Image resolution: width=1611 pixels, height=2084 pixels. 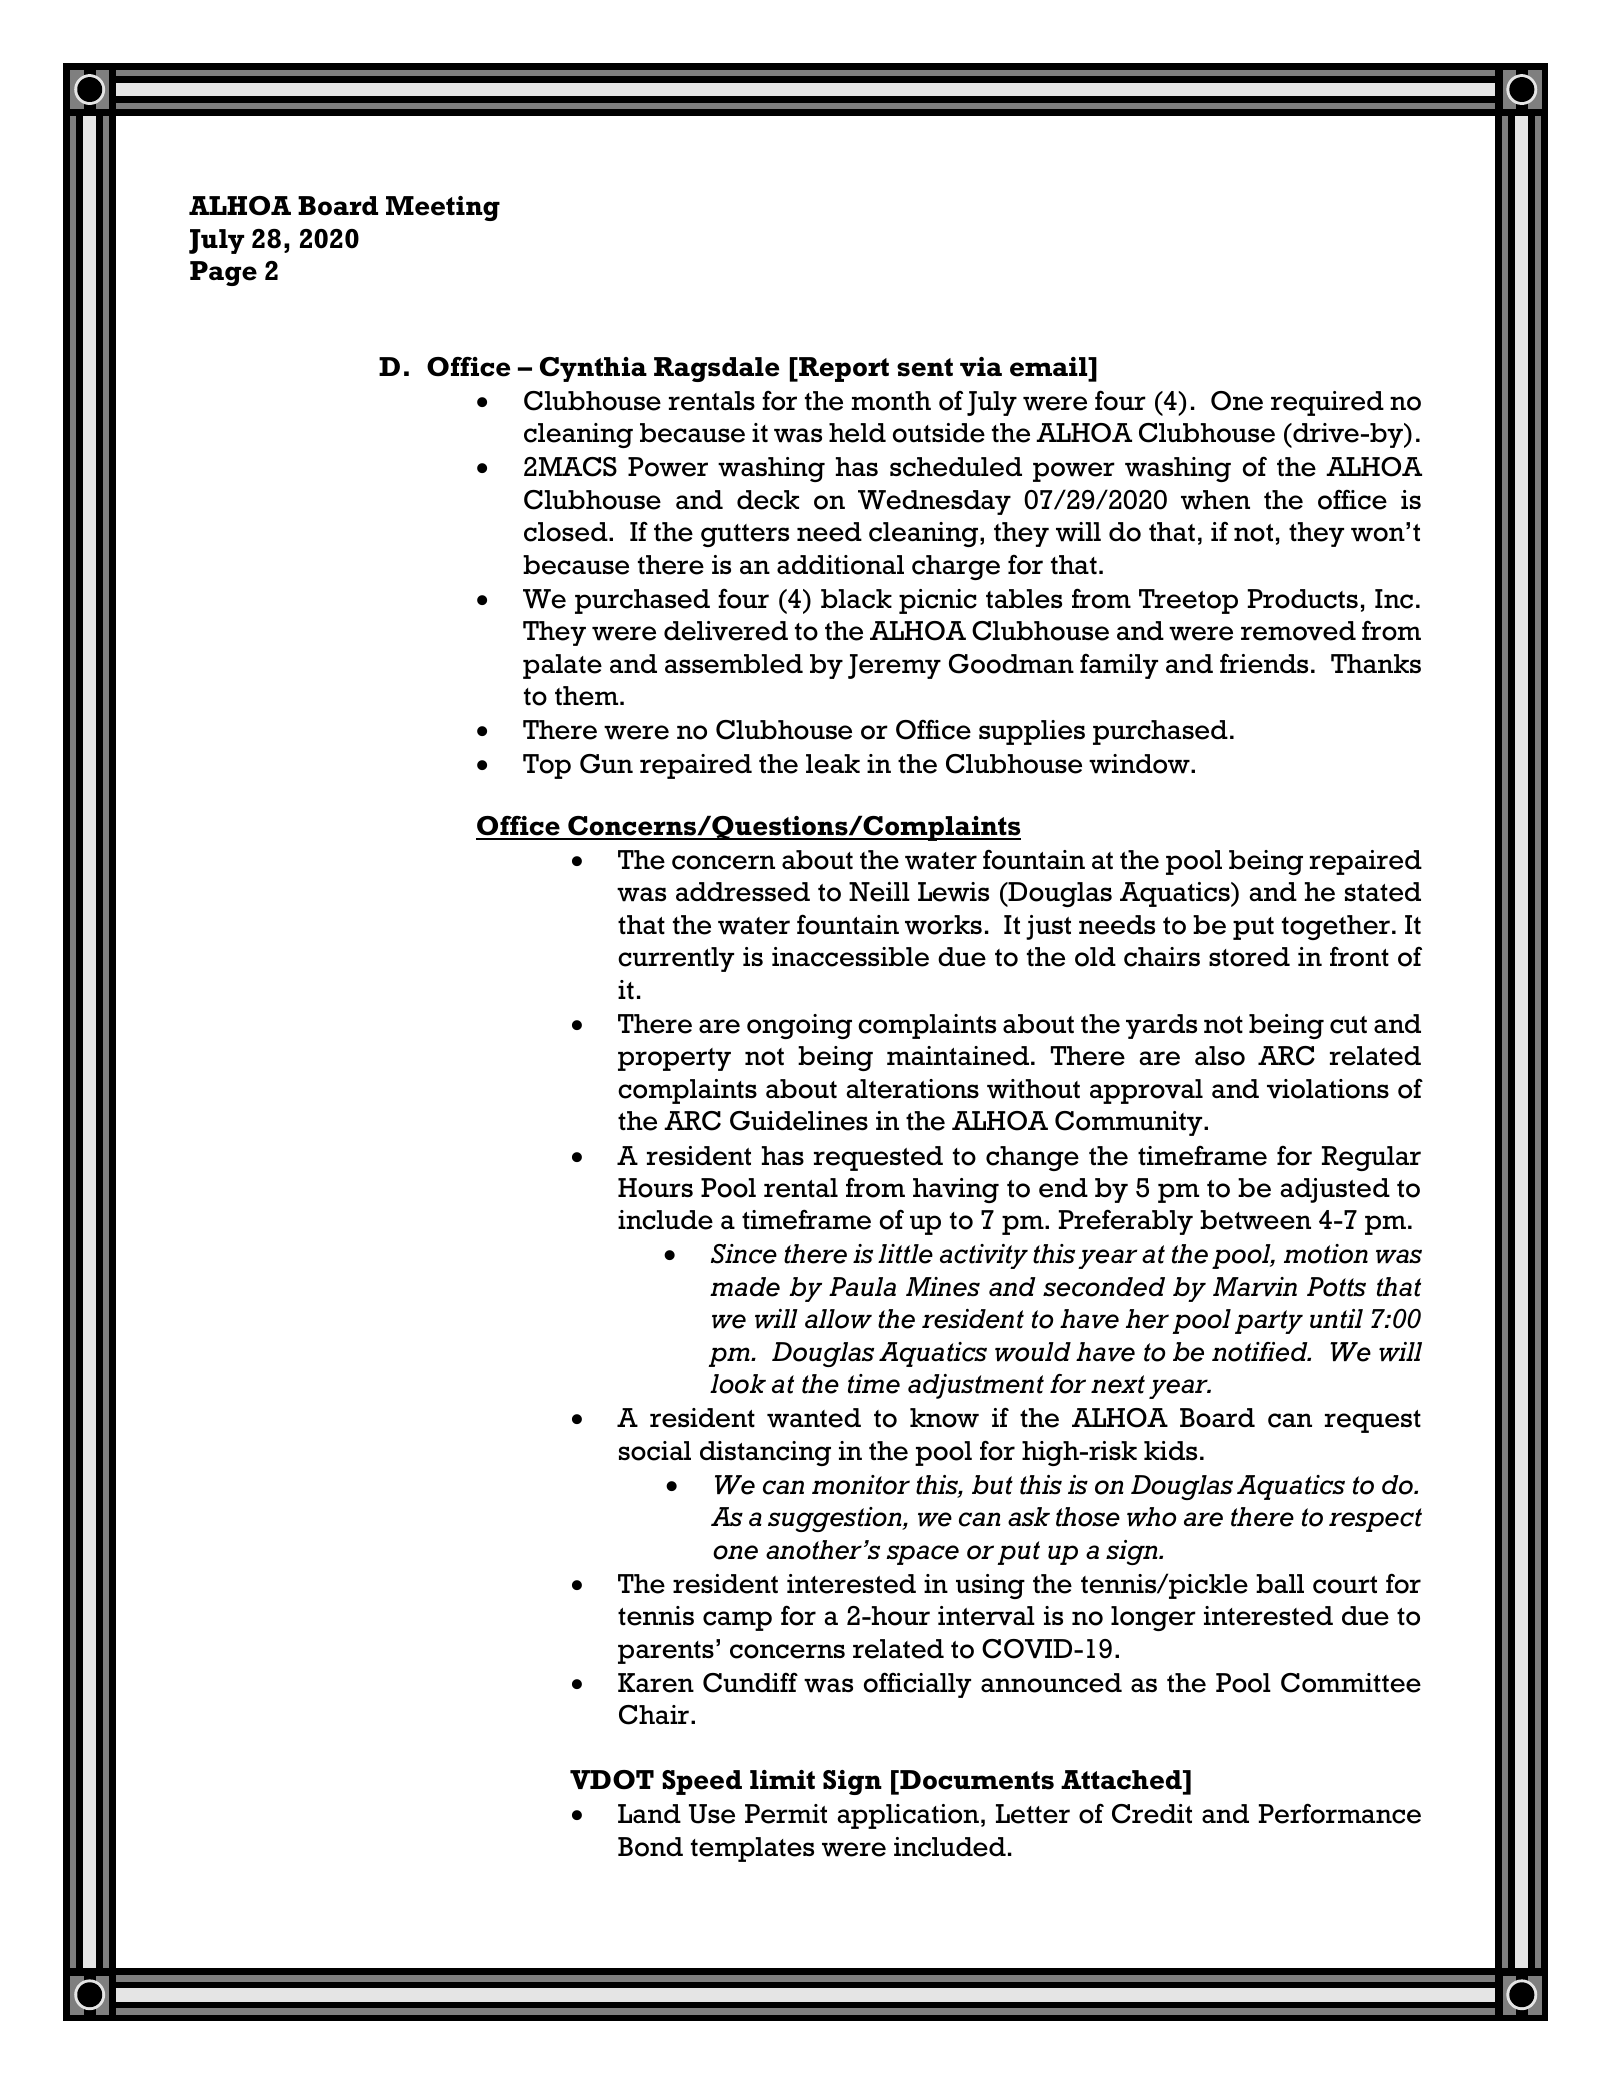 What do you see at coordinates (655, 1451) in the screenshot?
I see `social` at bounding box center [655, 1451].
